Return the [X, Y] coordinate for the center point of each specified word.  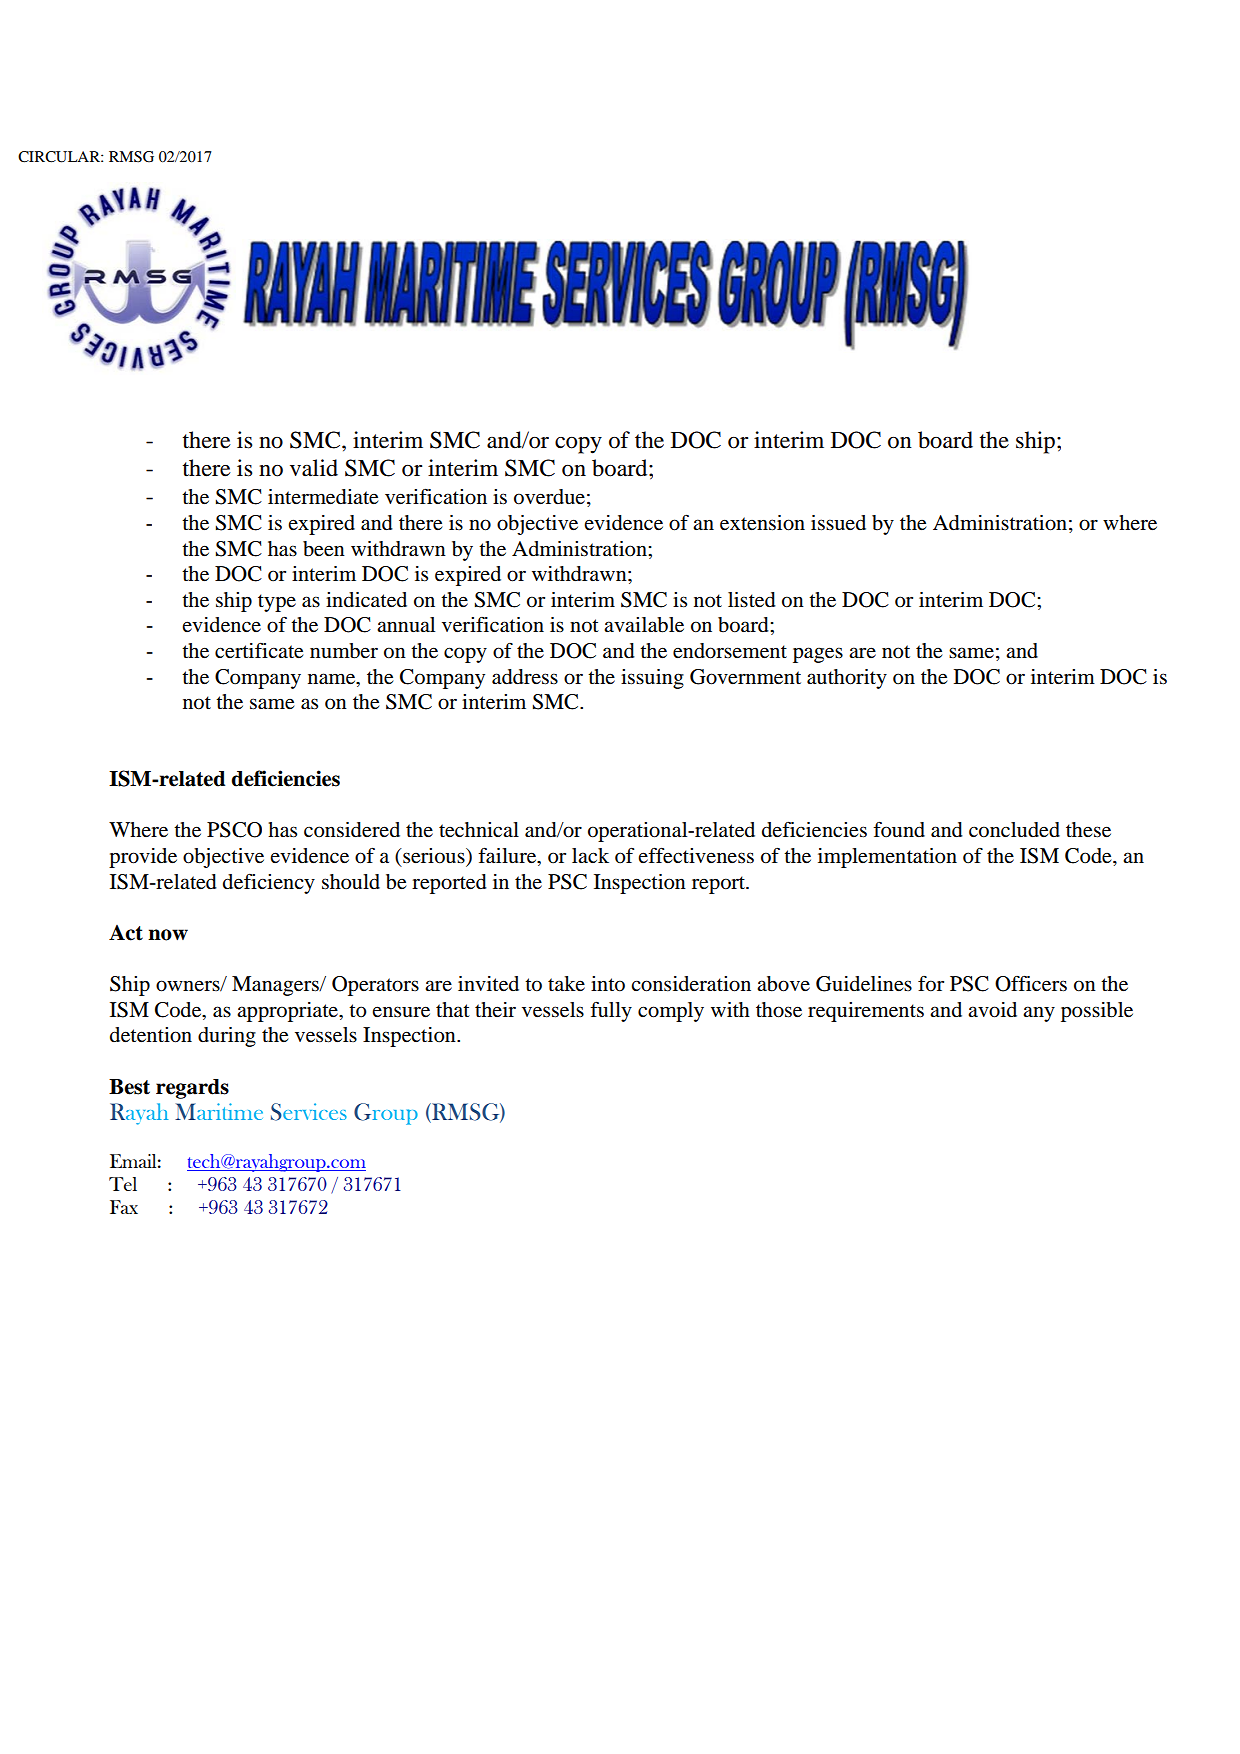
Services [309, 1112]
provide [143, 858]
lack [590, 855]
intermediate [323, 497]
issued [838, 523]
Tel [123, 1184]
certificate [259, 651]
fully [611, 1011]
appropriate [288, 1012]
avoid [992, 1010]
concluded [1014, 830]
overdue [549, 497]
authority [847, 679]
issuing [652, 679]
